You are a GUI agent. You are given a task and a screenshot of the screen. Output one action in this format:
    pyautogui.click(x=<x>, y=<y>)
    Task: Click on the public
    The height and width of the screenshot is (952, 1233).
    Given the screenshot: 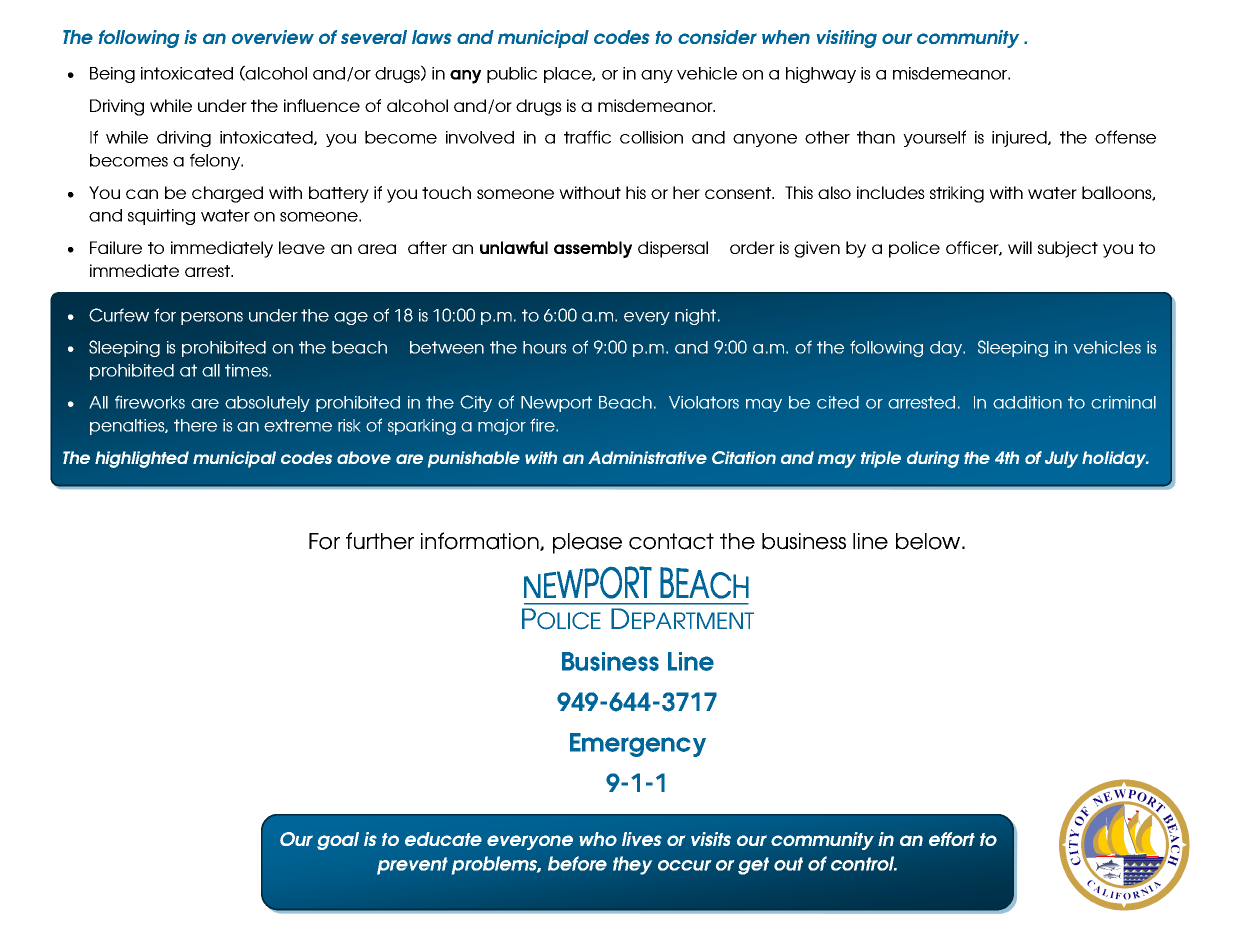 What is the action you would take?
    pyautogui.click(x=512, y=75)
